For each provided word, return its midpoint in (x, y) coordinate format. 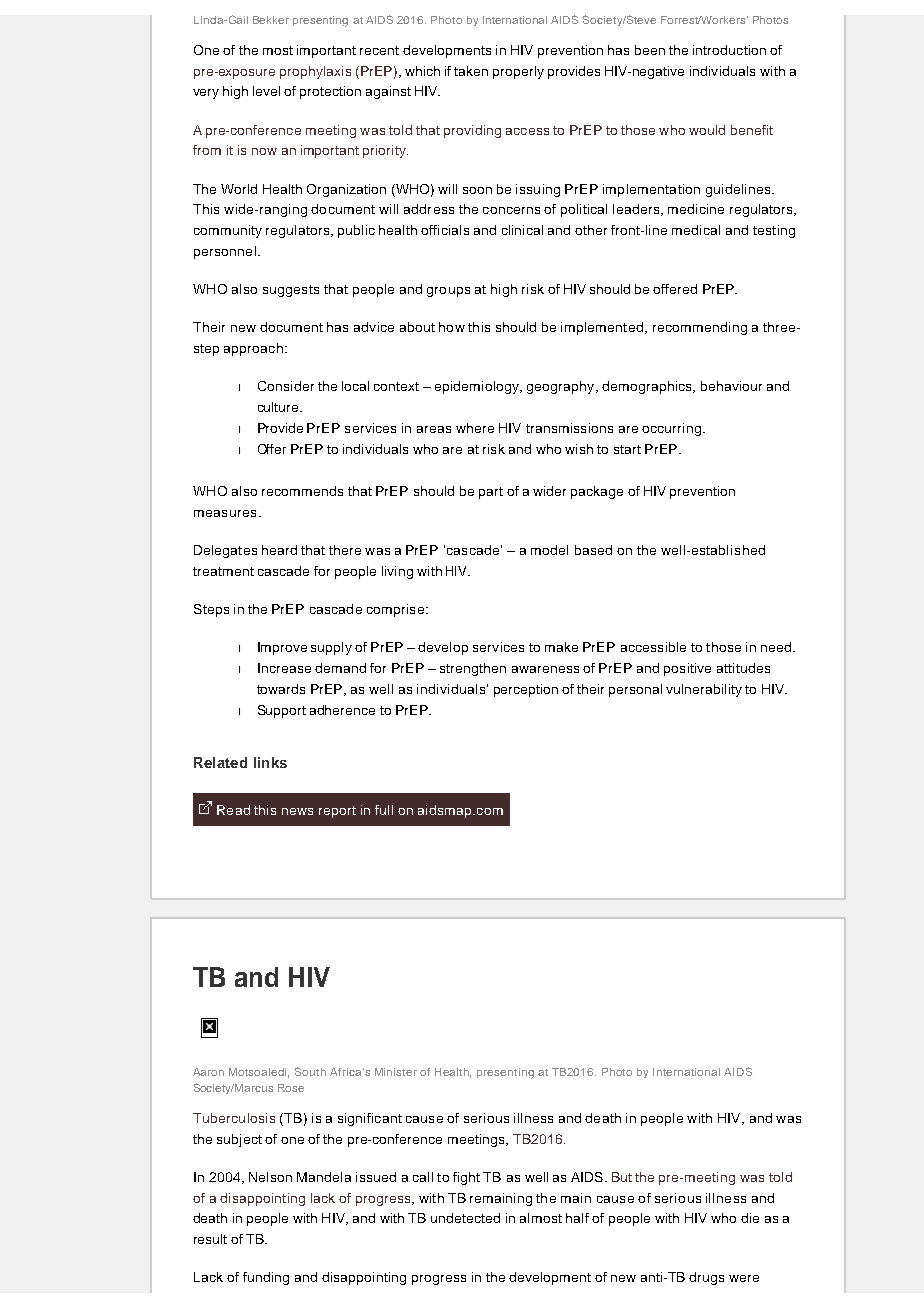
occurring (671, 429)
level (266, 91)
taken (471, 71)
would (707, 130)
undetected (465, 1218)
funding (266, 1278)
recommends (302, 491)
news (297, 811)
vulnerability (704, 690)
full (384, 810)
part (491, 493)
